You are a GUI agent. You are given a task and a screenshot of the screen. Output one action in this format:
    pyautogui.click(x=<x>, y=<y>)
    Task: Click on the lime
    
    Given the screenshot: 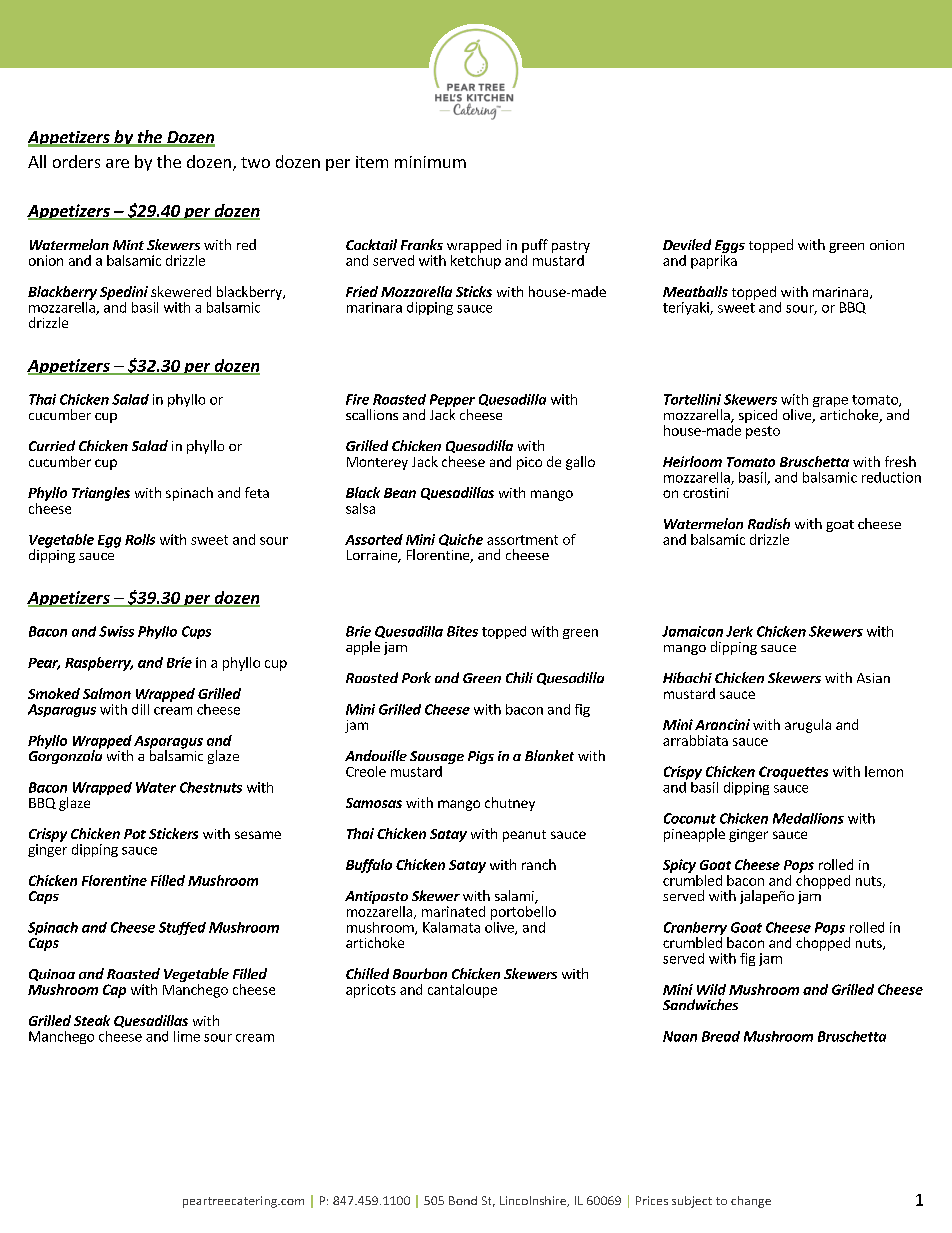 What is the action you would take?
    pyautogui.click(x=187, y=1036)
